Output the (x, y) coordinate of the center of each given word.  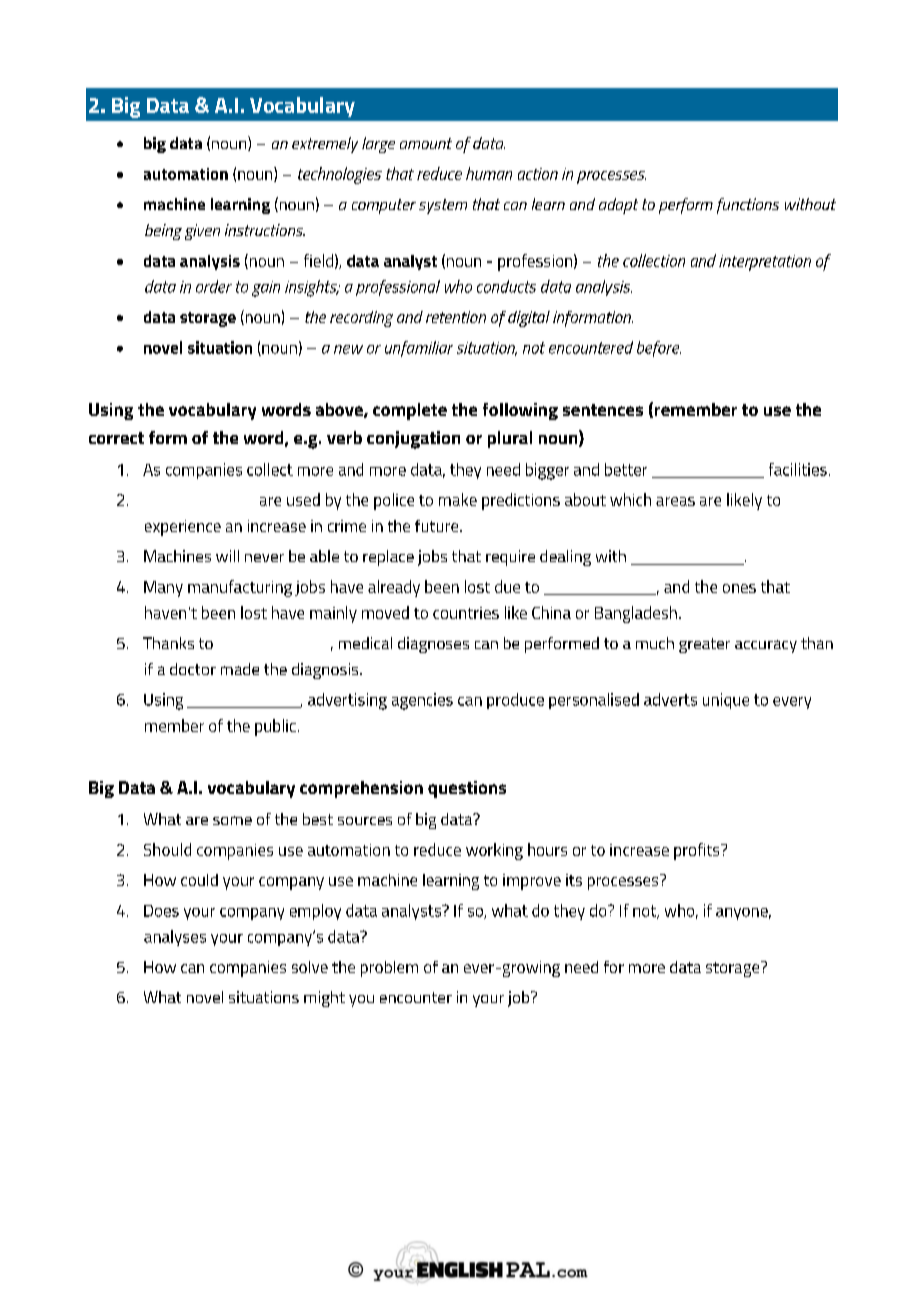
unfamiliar (419, 349)
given (202, 232)
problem (389, 969)
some (232, 820)
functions (748, 206)
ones (739, 588)
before (659, 349)
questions (467, 789)
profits (698, 851)
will (227, 556)
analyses (175, 938)
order (214, 286)
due (507, 586)
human (489, 173)
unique (726, 701)
